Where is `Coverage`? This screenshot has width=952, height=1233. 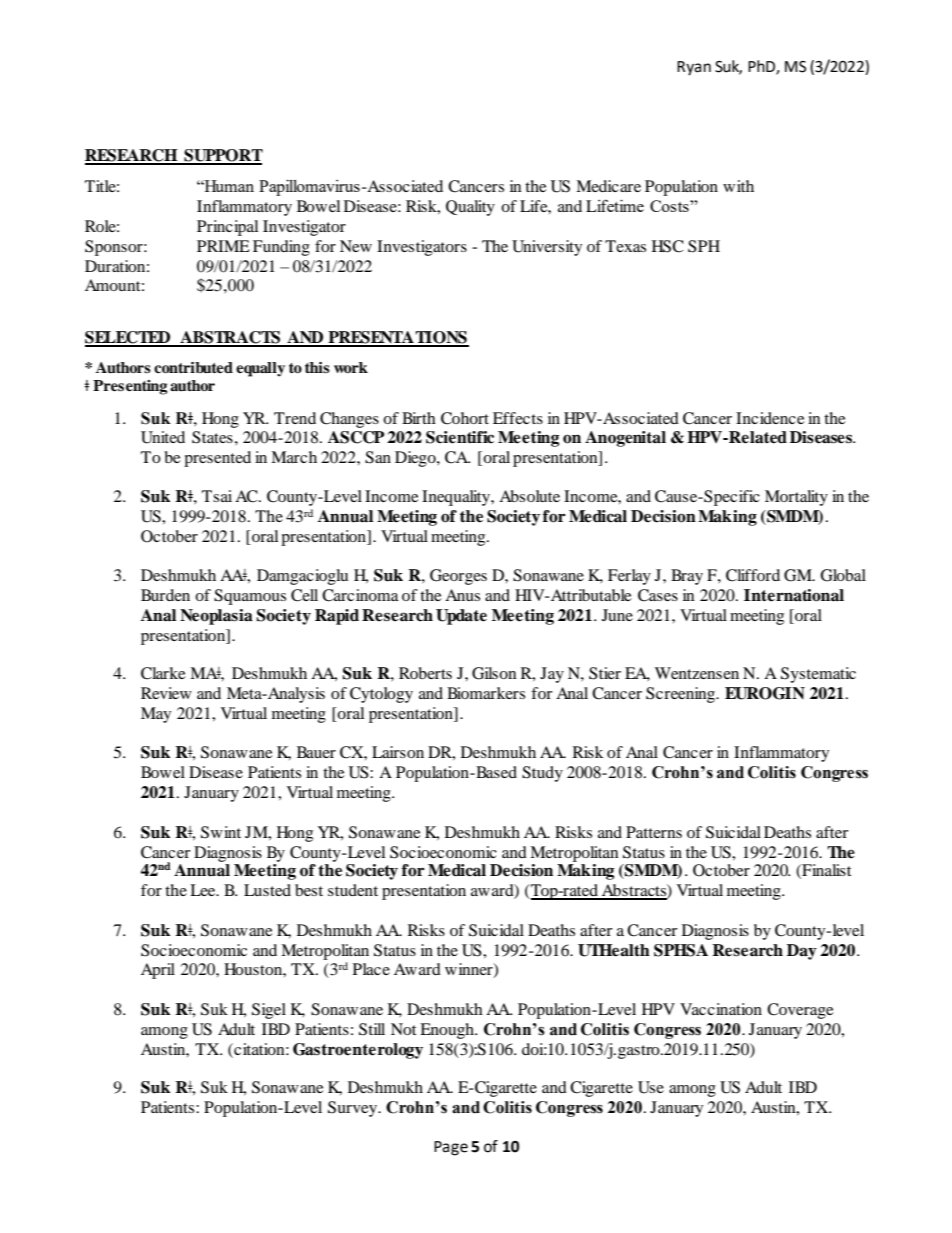 Coverage is located at coordinates (800, 1011).
